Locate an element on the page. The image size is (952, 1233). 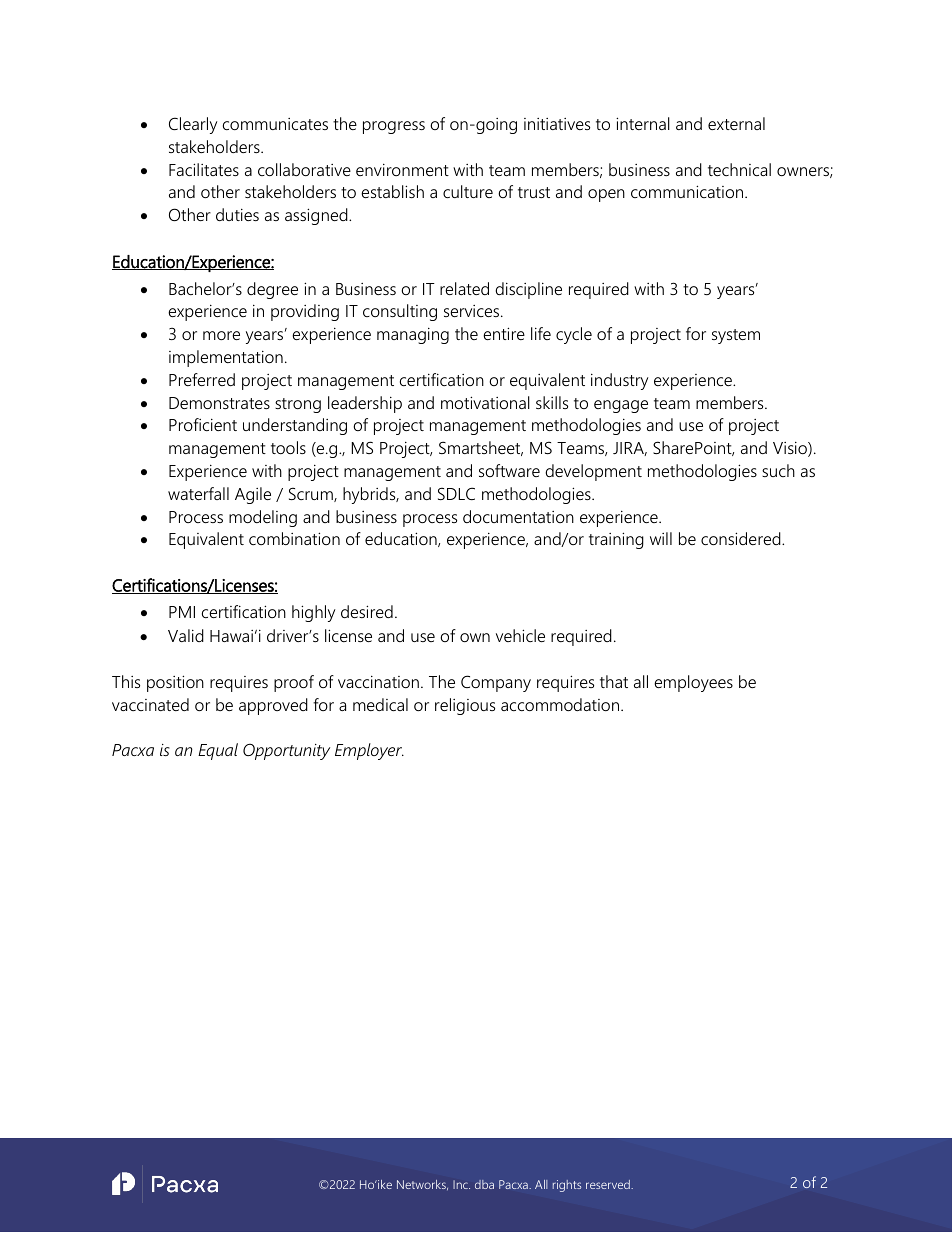
Company is located at coordinates (496, 683).
